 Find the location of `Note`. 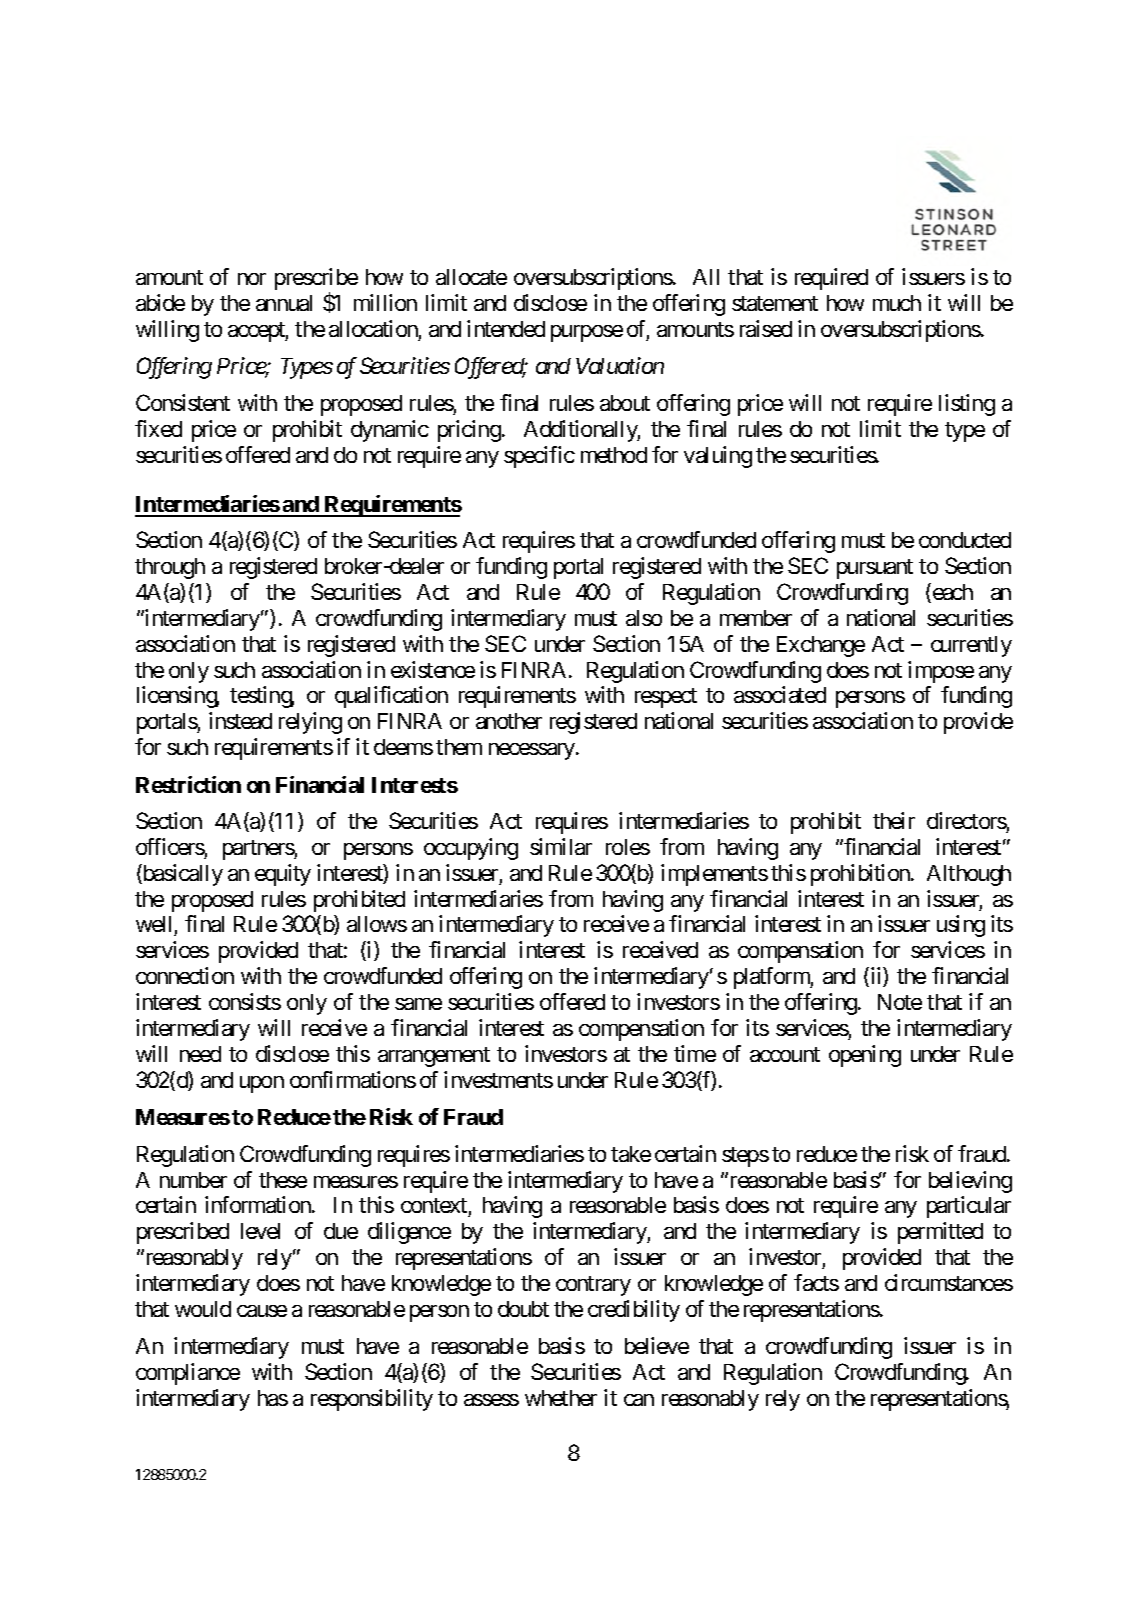

Note is located at coordinates (900, 1002).
